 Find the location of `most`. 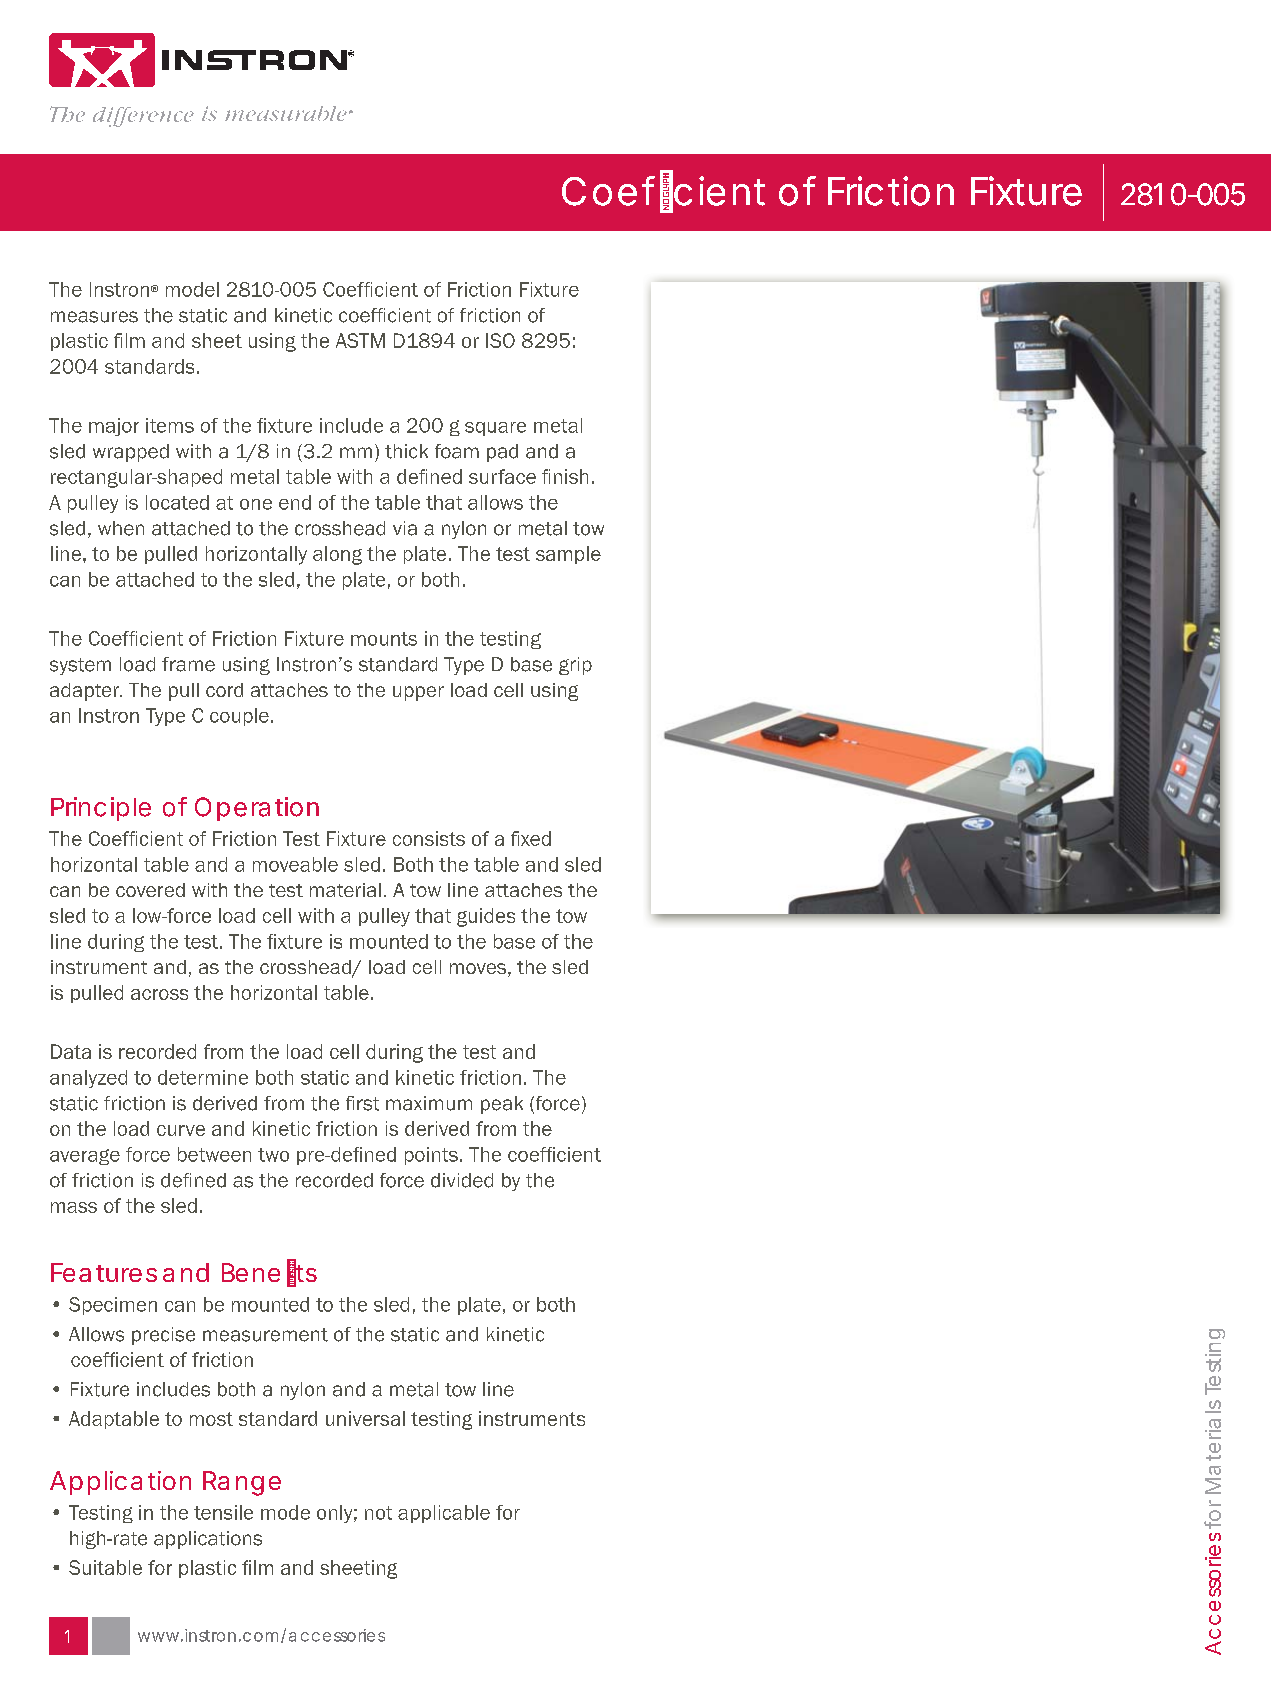

most is located at coordinates (211, 1419).
